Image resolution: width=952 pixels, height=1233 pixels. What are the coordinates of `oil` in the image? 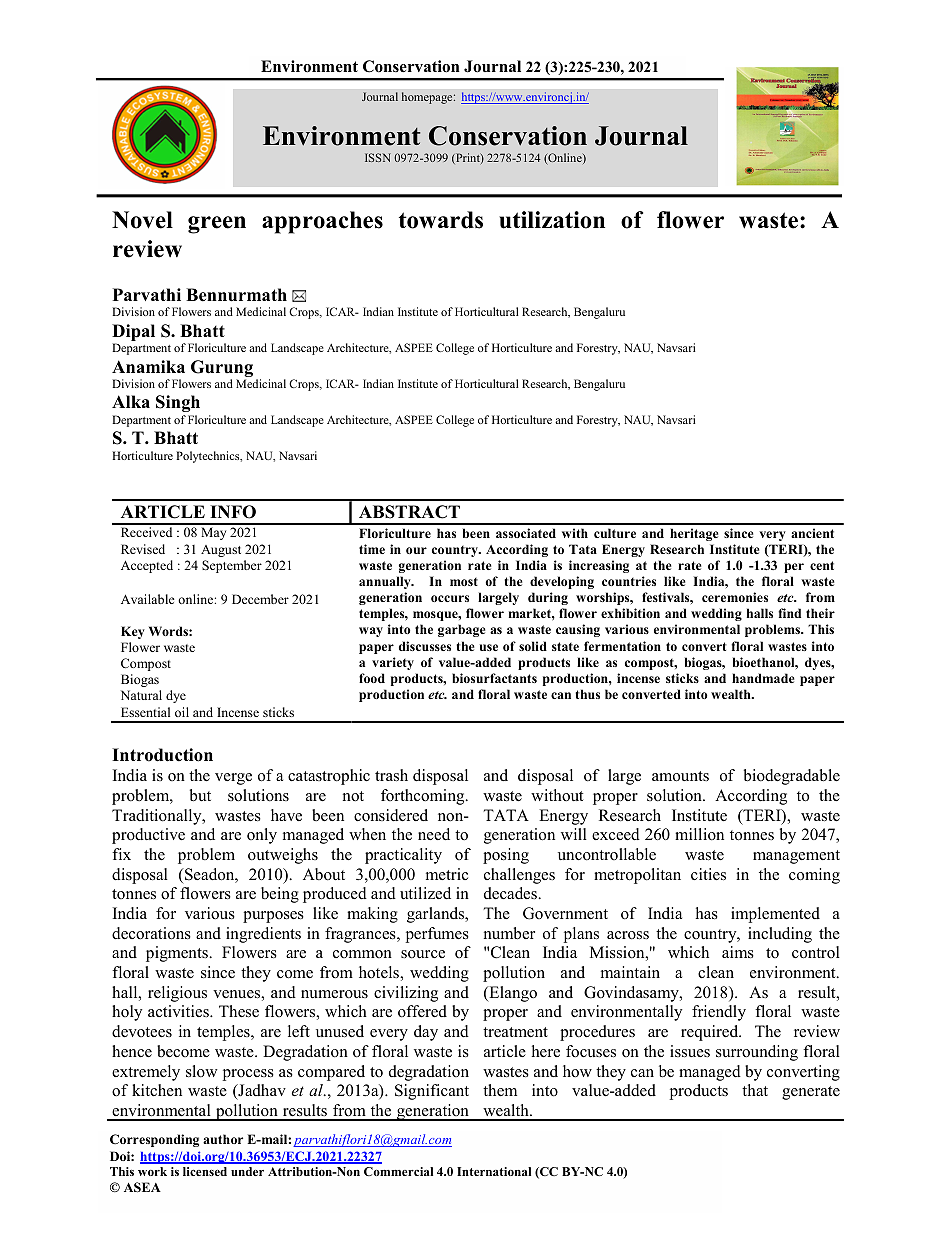 It's located at (182, 712).
